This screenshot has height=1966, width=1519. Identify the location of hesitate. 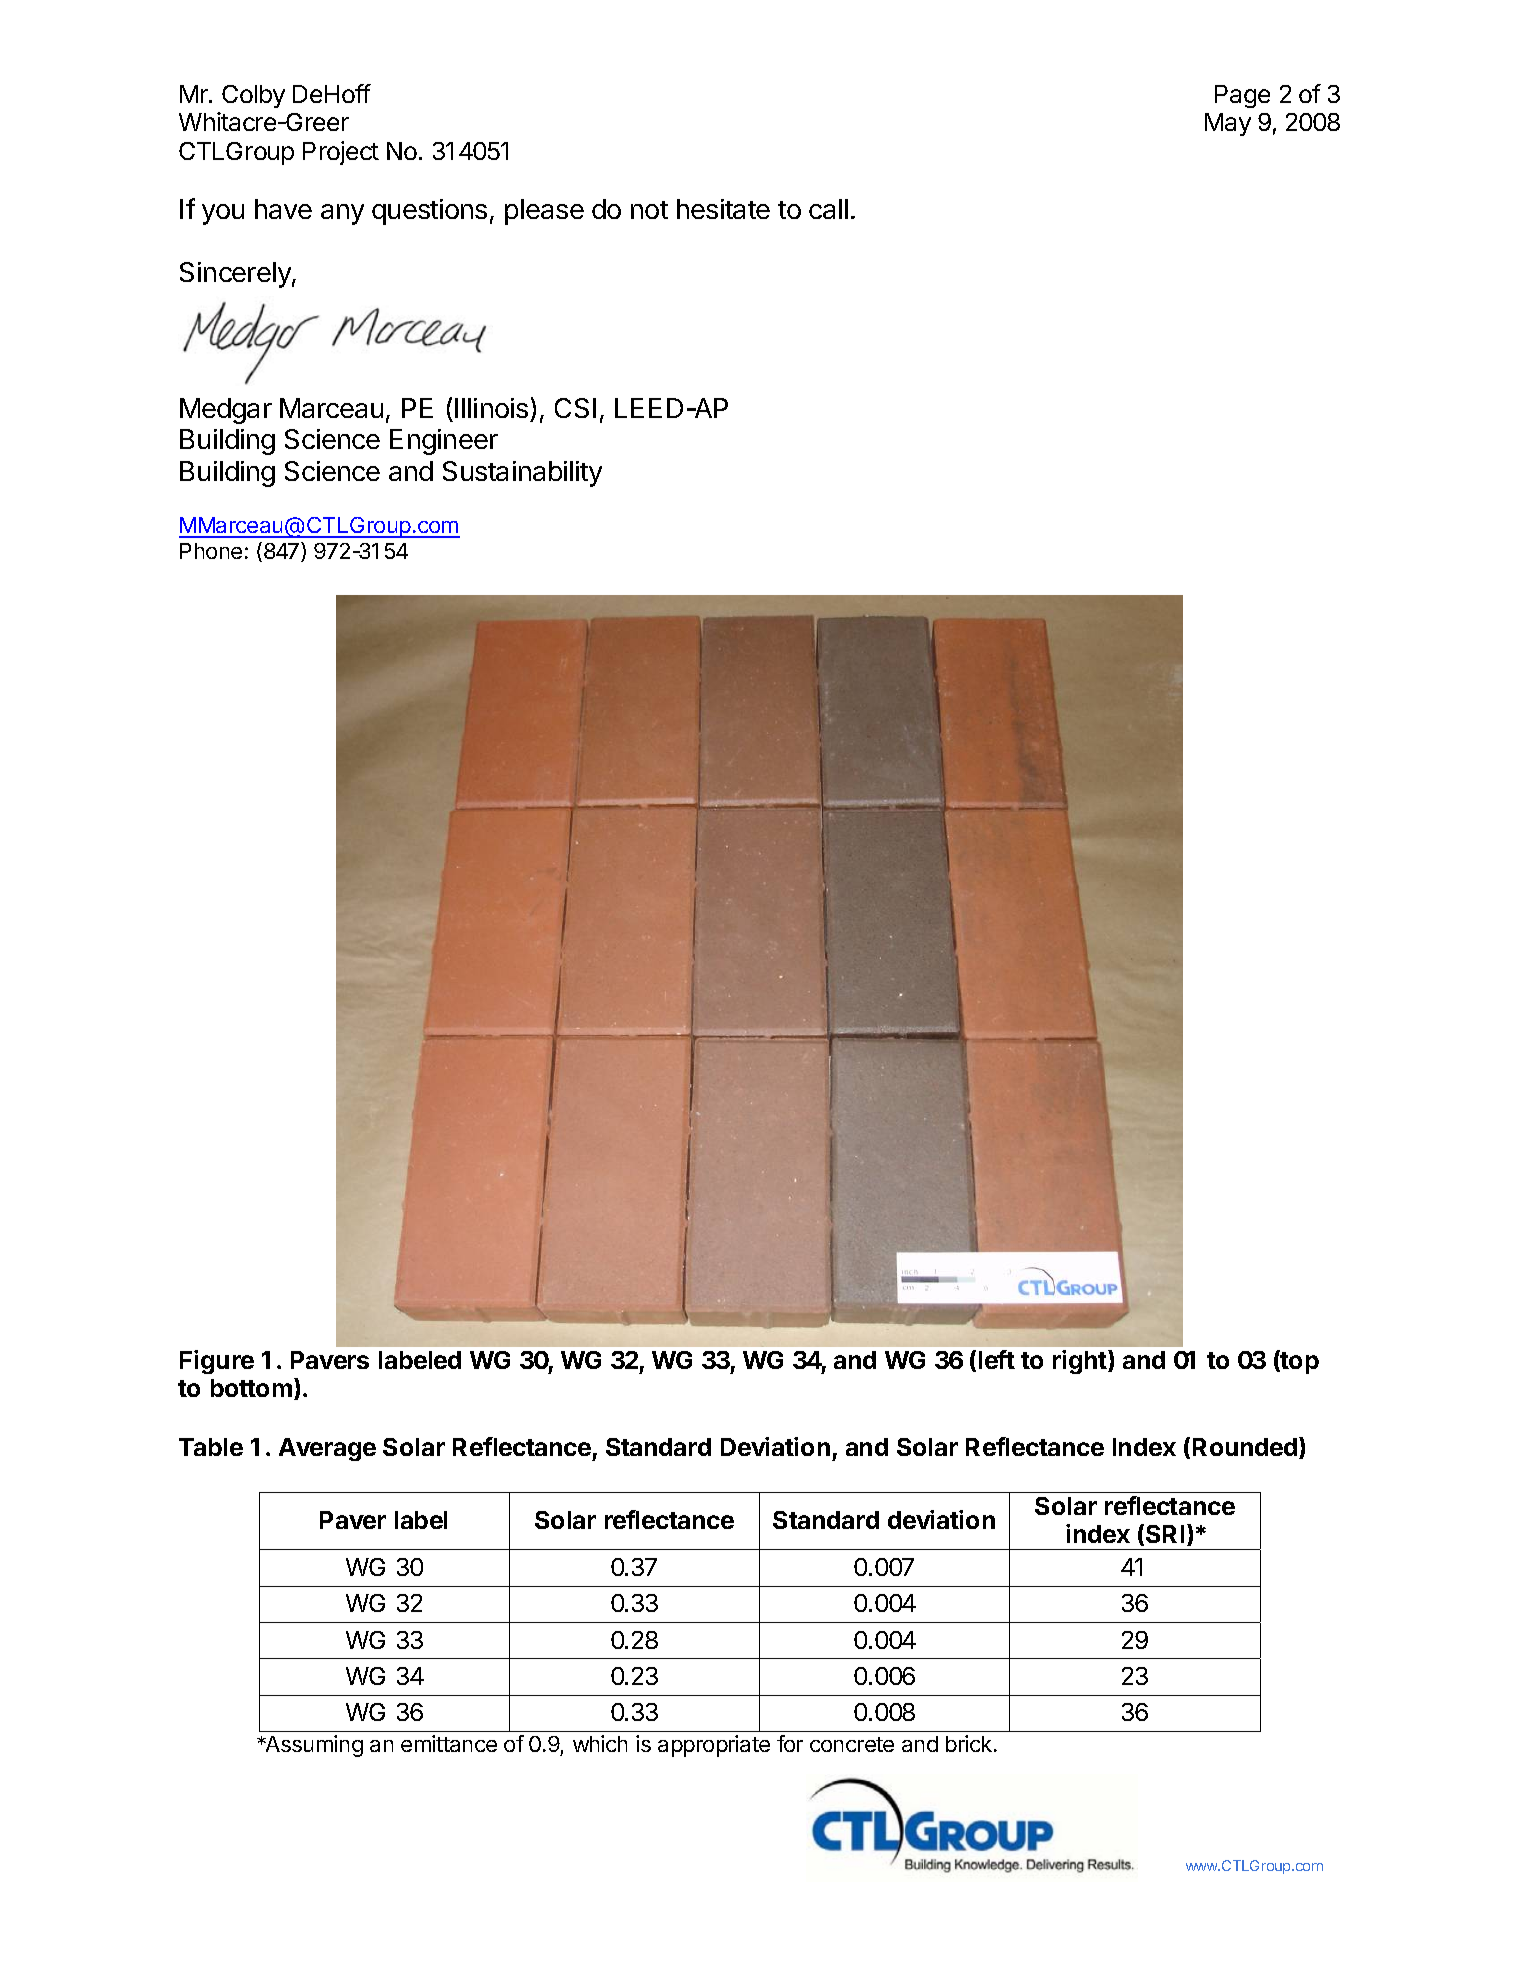
(723, 209).
